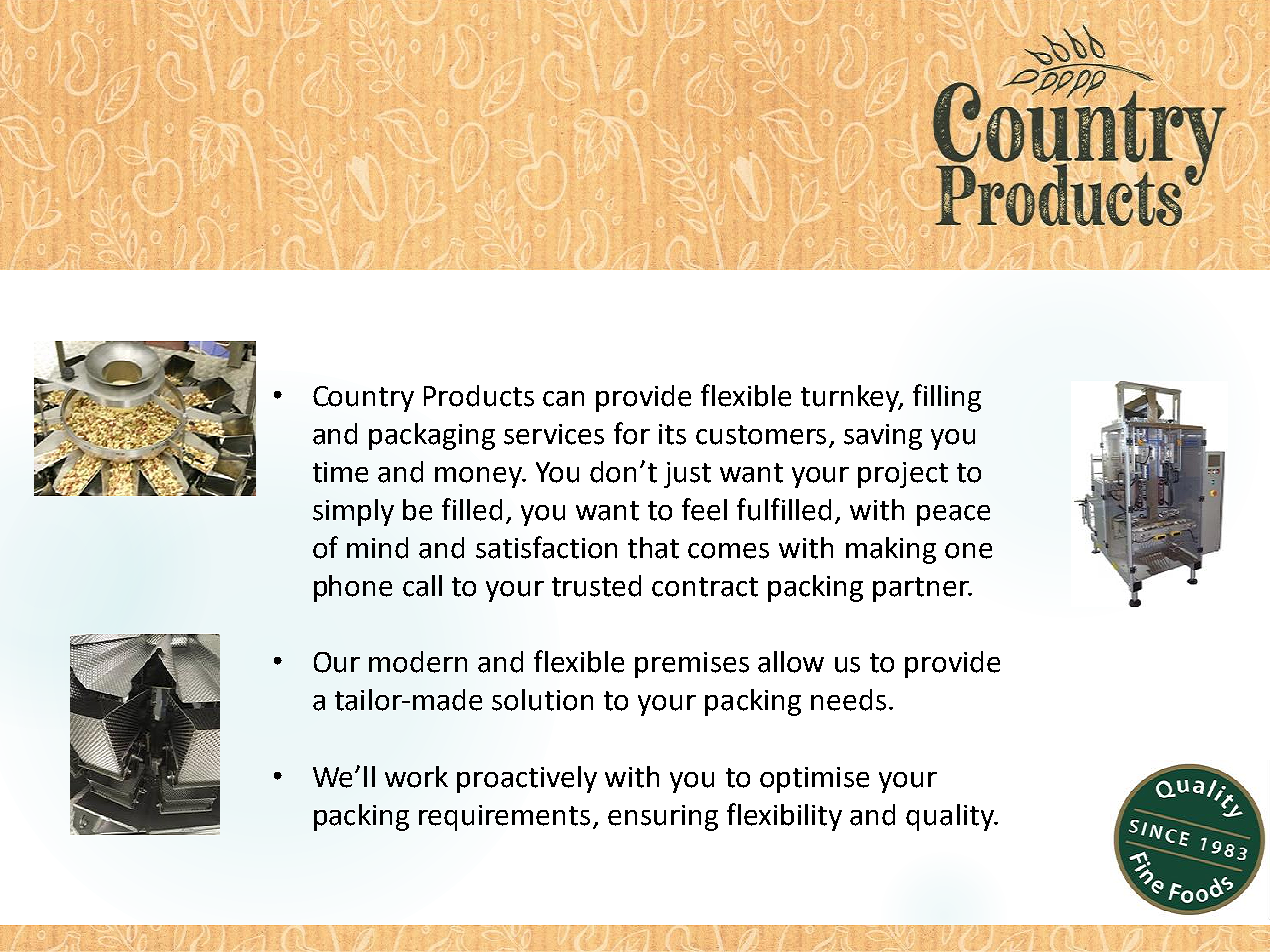 This document has width=1270, height=952. What do you see at coordinates (653, 548) in the document?
I see `that` at bounding box center [653, 548].
